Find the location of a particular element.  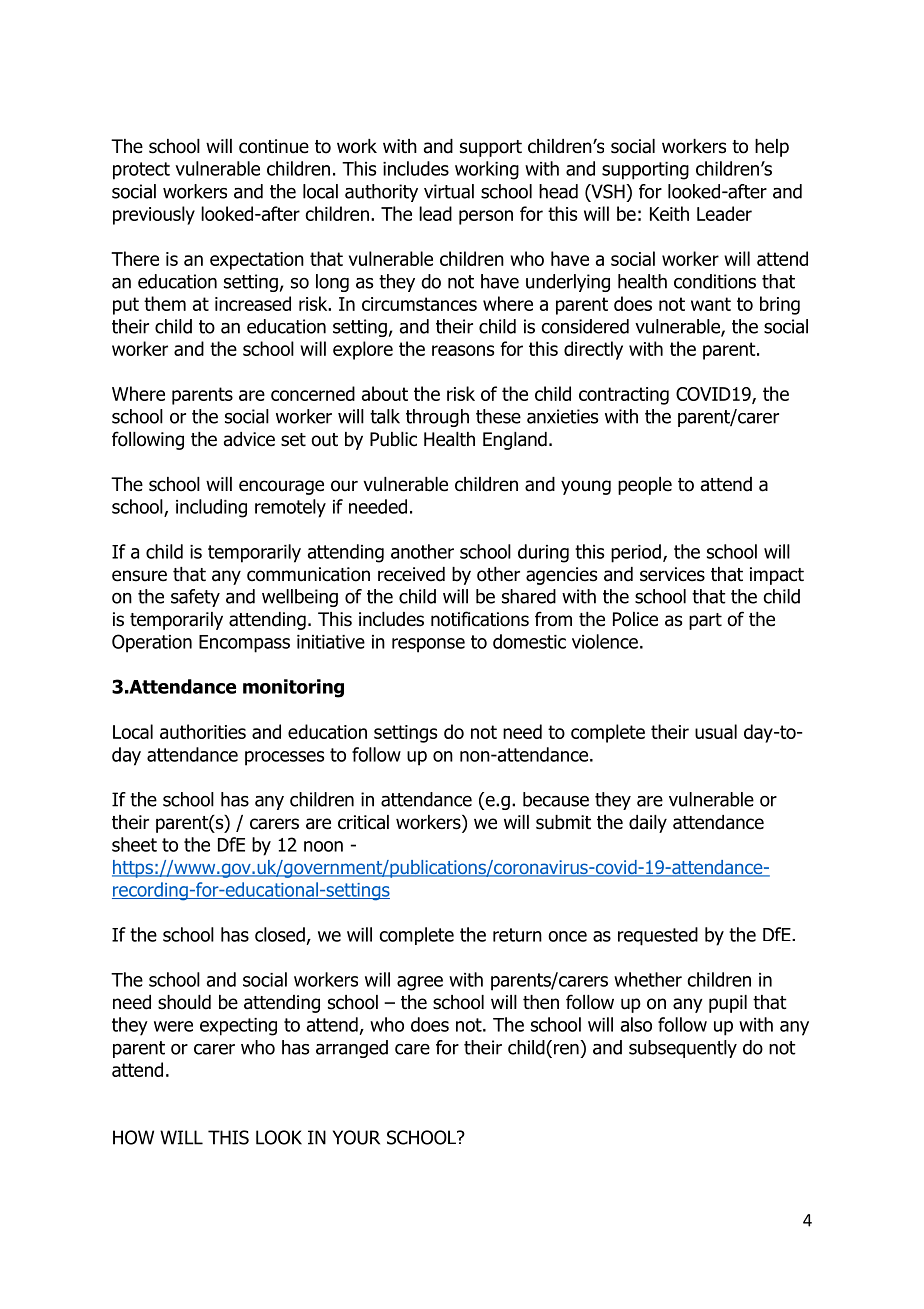

YOUR is located at coordinates (356, 1137).
